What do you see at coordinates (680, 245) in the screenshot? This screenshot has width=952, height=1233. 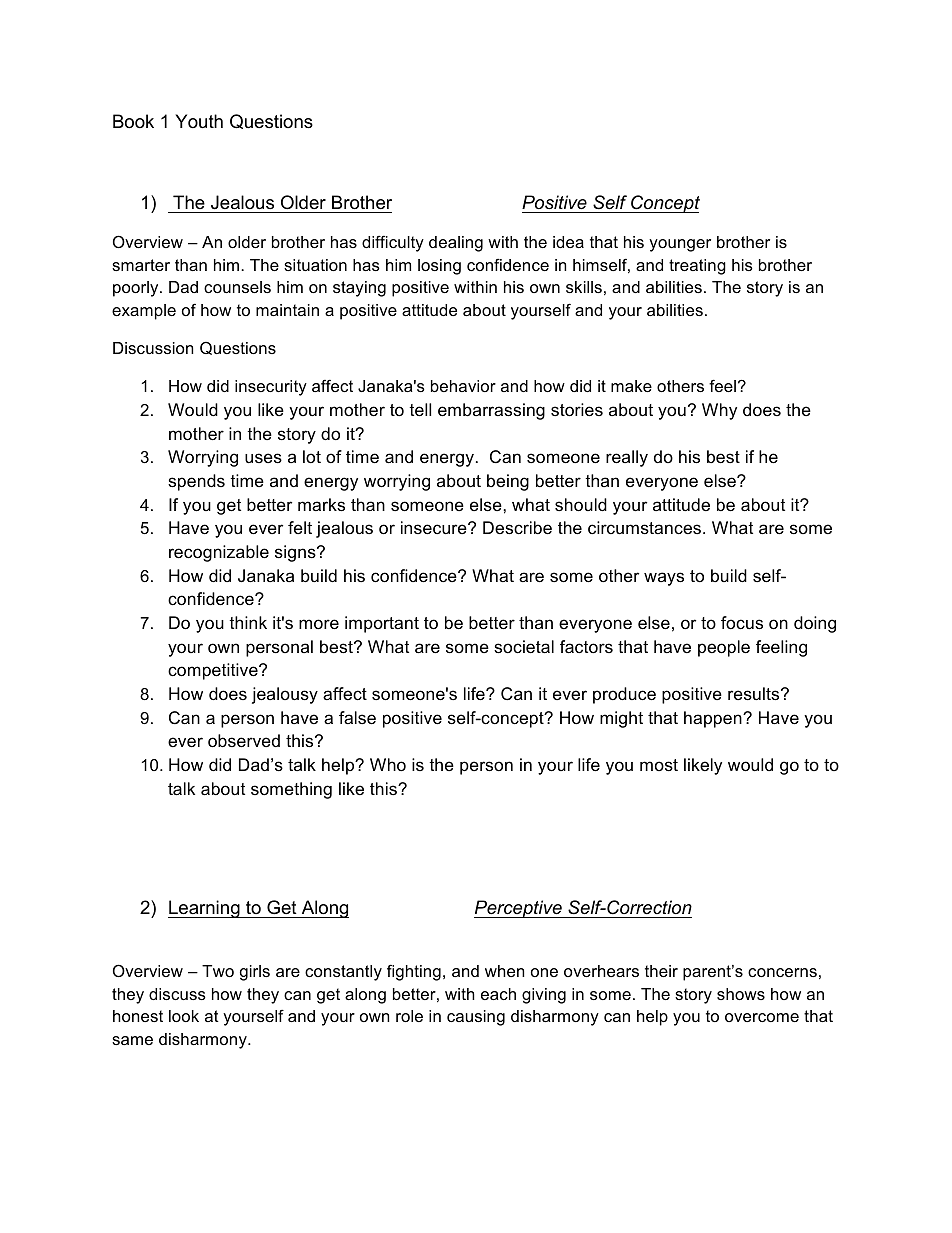 I see `younger` at bounding box center [680, 245].
